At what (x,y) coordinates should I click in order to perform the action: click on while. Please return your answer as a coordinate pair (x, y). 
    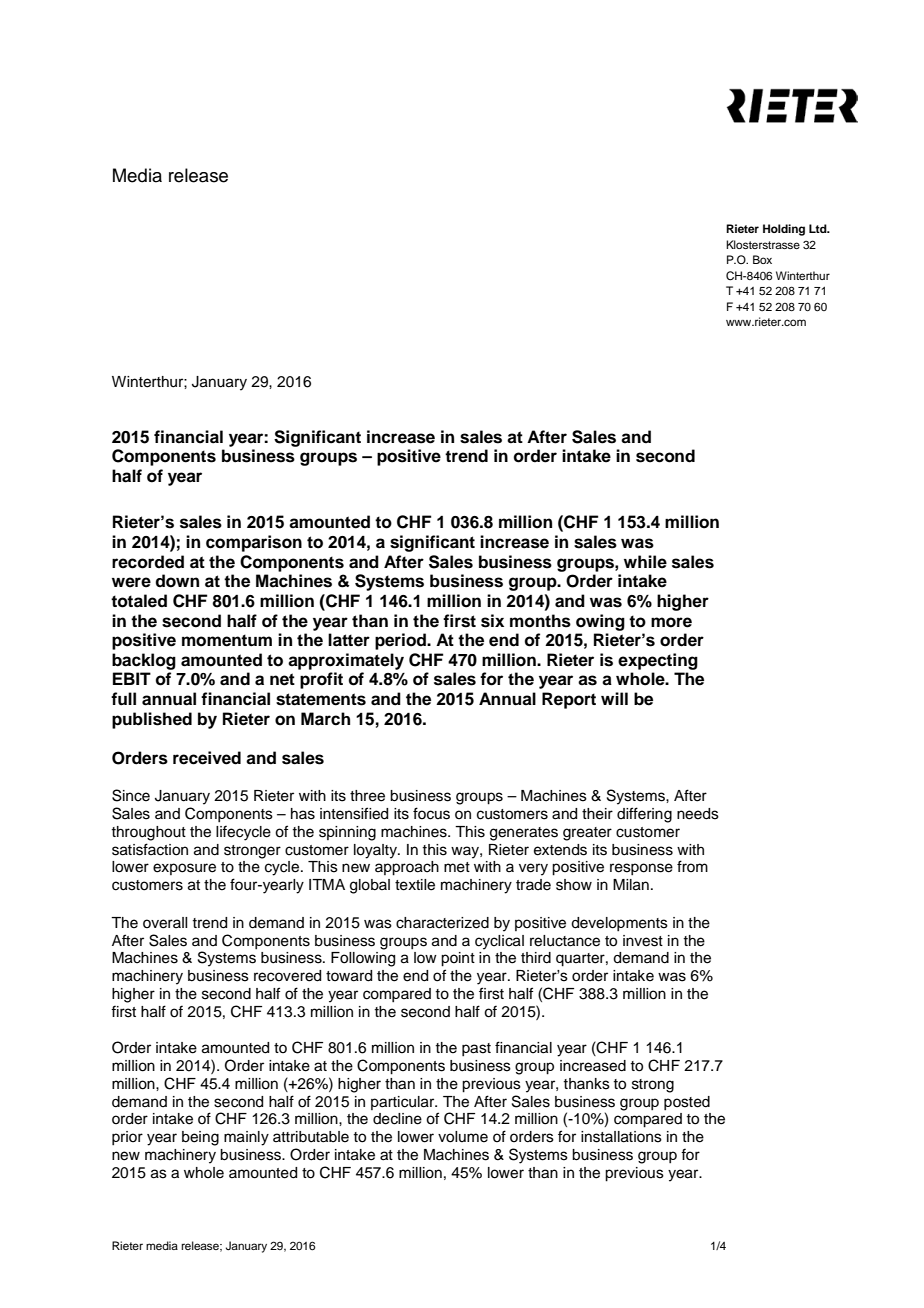
    Looking at the image, I should click on (645, 562).
